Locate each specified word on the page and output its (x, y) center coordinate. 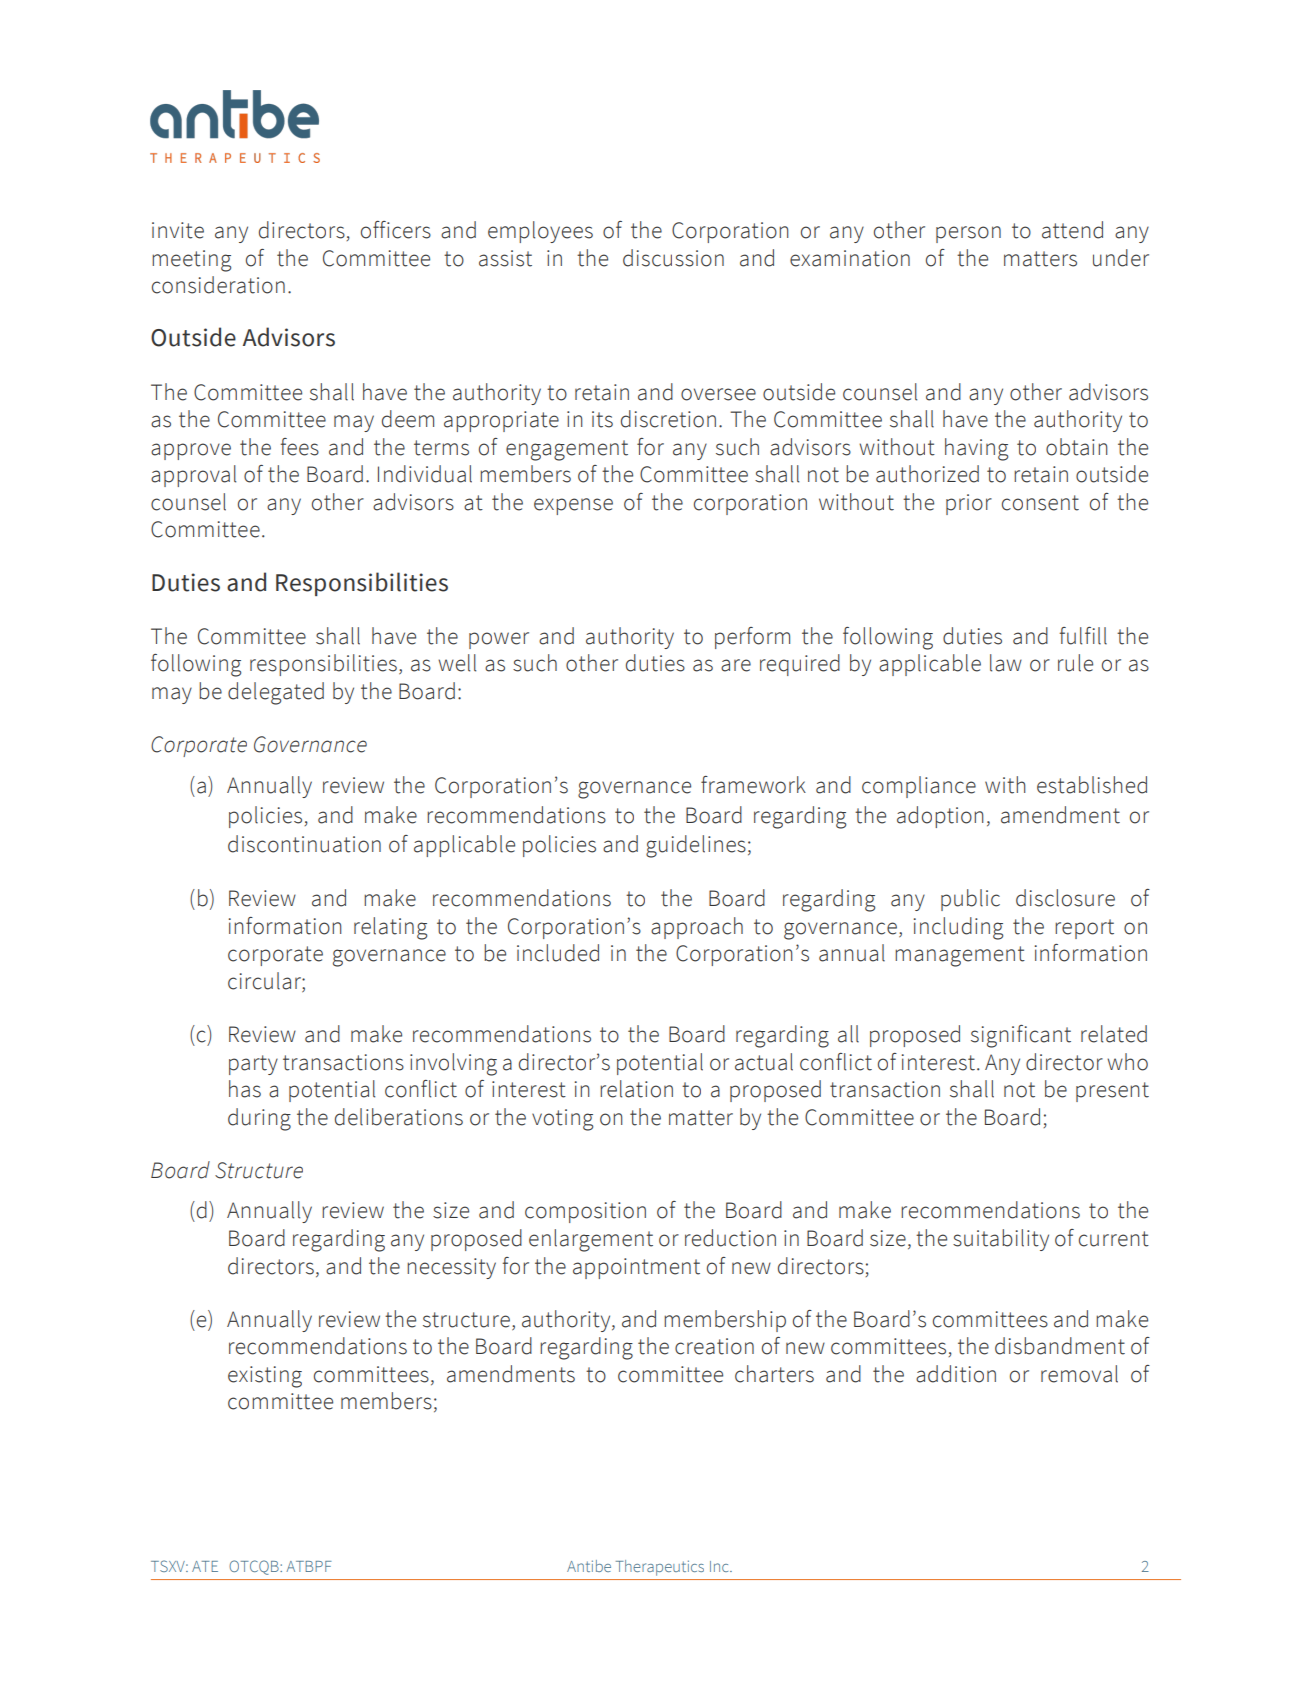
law (1006, 663)
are (736, 665)
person (968, 234)
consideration (218, 285)
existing (265, 1377)
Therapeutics (660, 1568)
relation (636, 1089)
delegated (276, 693)
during (259, 1119)
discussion (673, 258)
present (1112, 1092)
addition (956, 1374)
